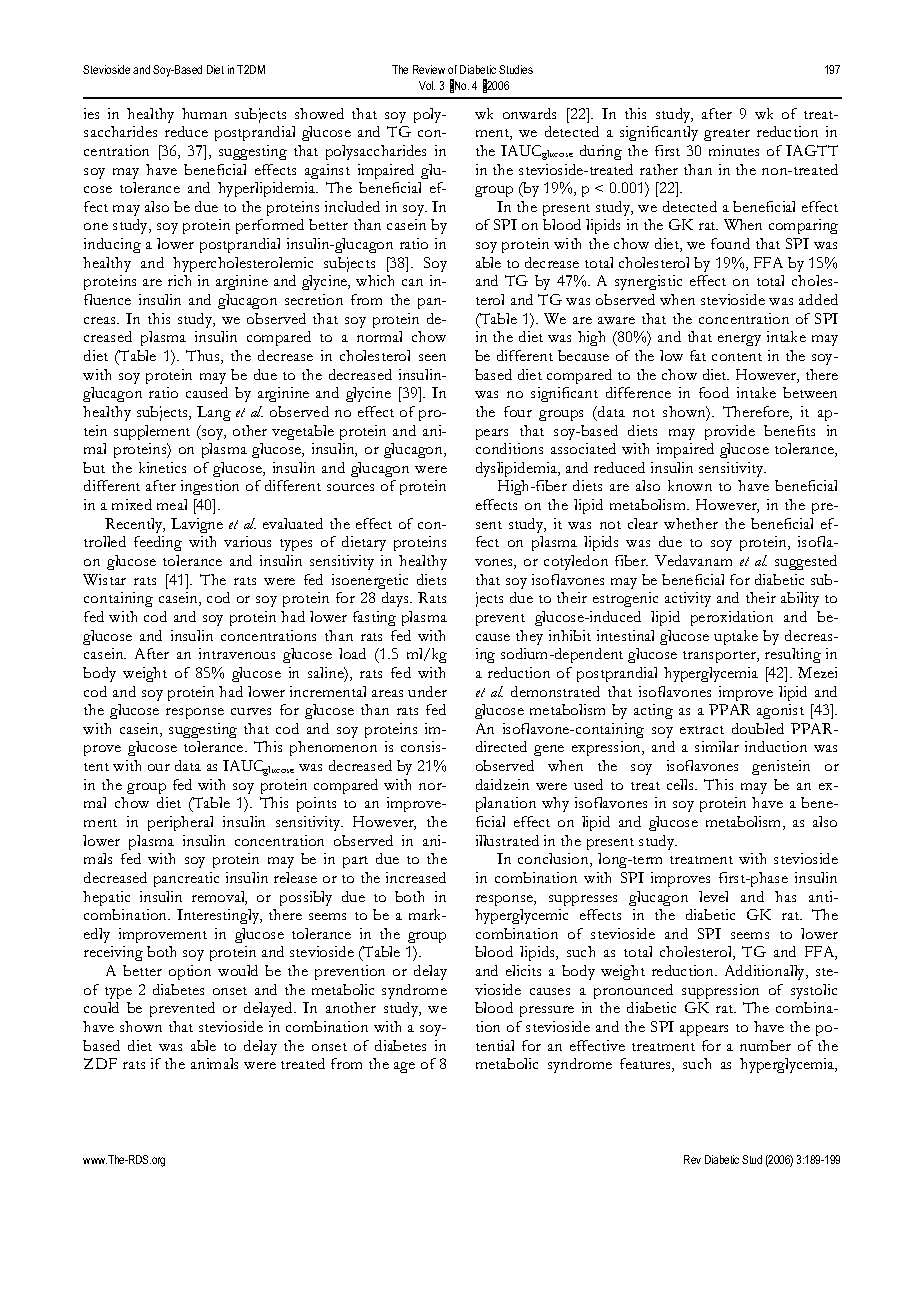 This page has width=924, height=1308. What do you see at coordinates (427, 85) in the page?
I see `Vol` at bounding box center [427, 85].
